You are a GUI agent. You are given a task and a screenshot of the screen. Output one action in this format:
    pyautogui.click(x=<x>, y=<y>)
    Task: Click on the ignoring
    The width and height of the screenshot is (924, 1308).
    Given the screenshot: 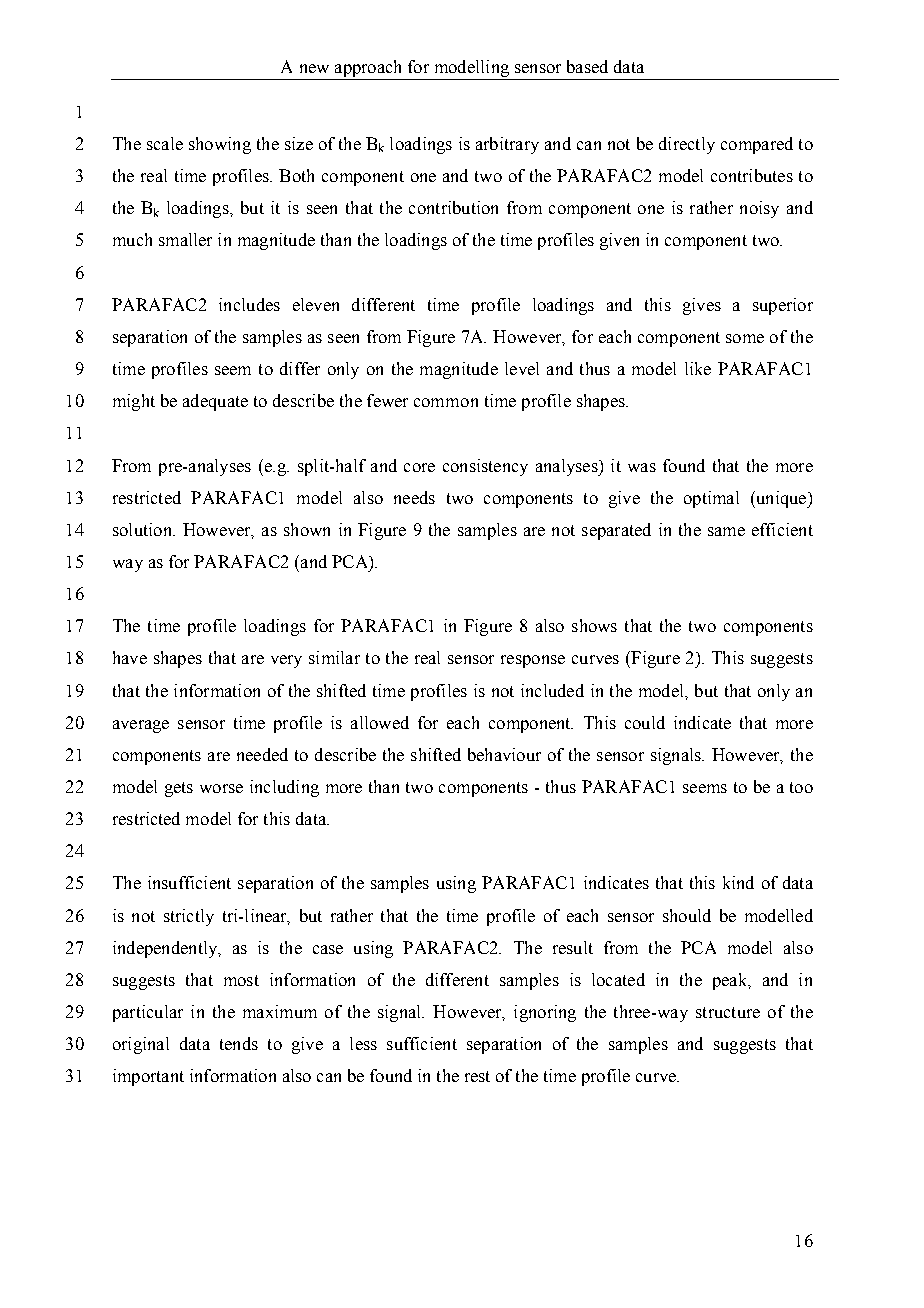 What is the action you would take?
    pyautogui.click(x=545, y=1013)
